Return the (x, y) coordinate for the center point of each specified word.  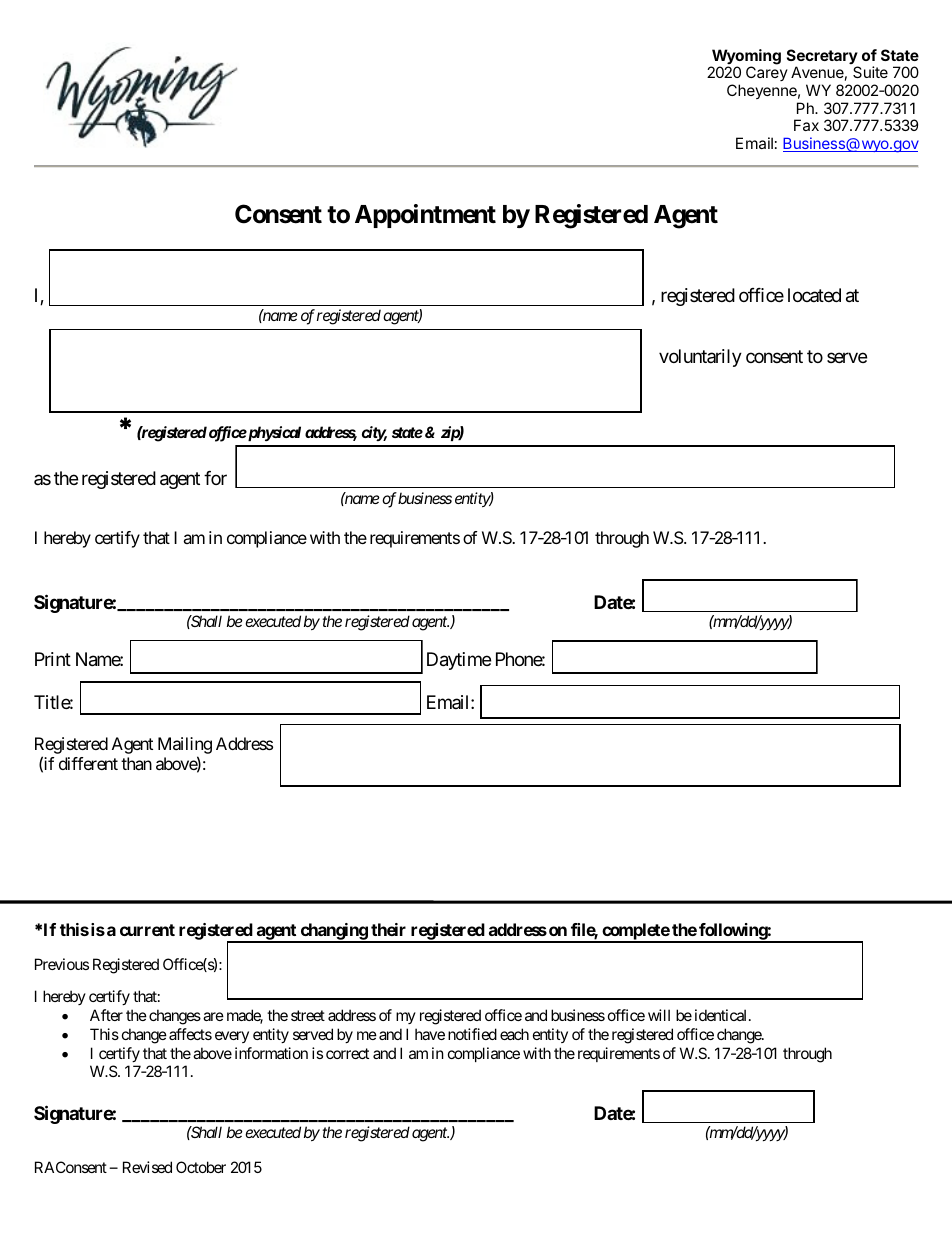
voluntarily (700, 358)
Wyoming (745, 58)
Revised (147, 1167)
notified (472, 1034)
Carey (767, 73)
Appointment (425, 216)
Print (53, 659)
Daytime (459, 661)
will (659, 1015)
